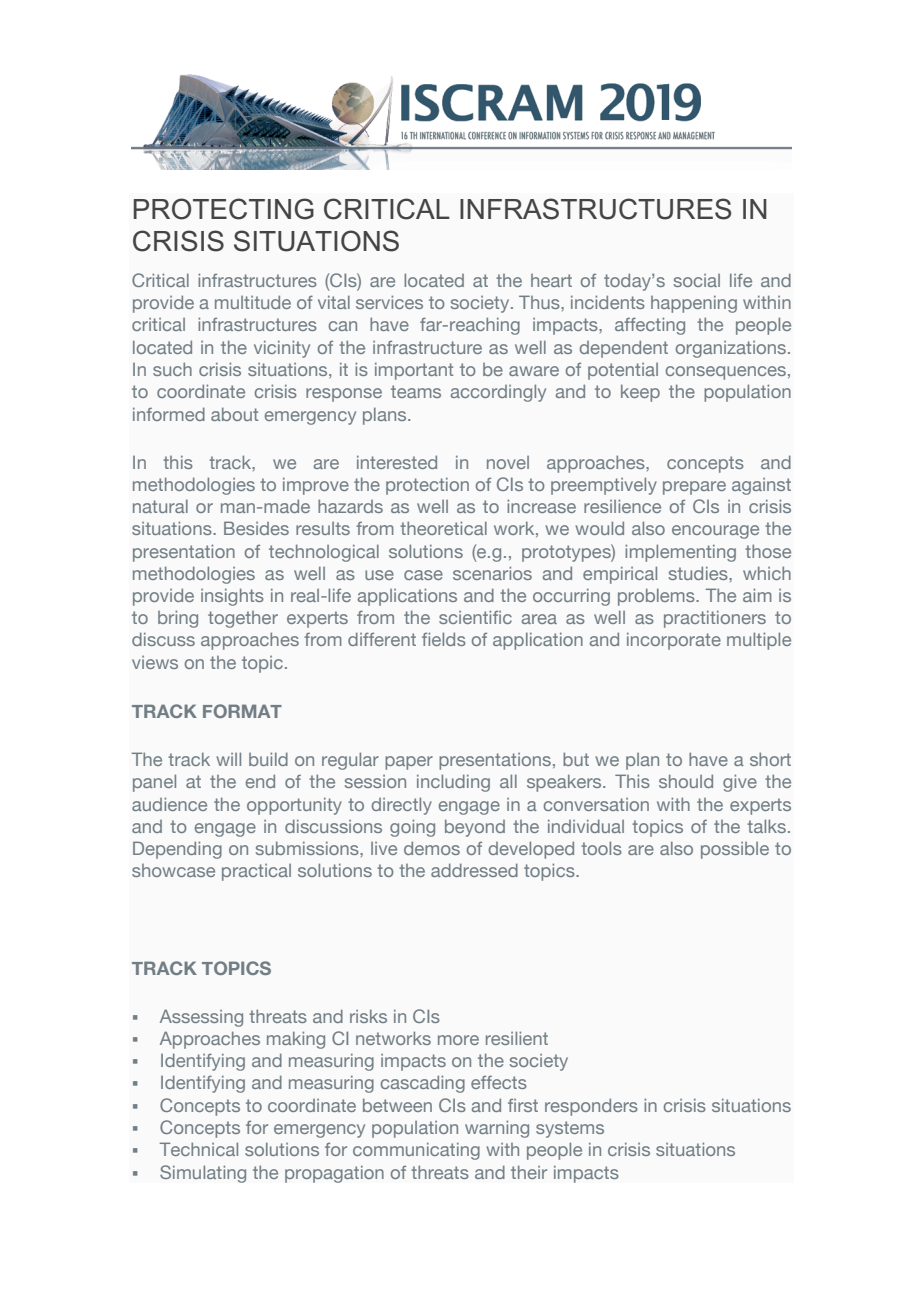 The height and width of the screenshot is (1308, 924). I want to click on Technical, so click(199, 1149).
